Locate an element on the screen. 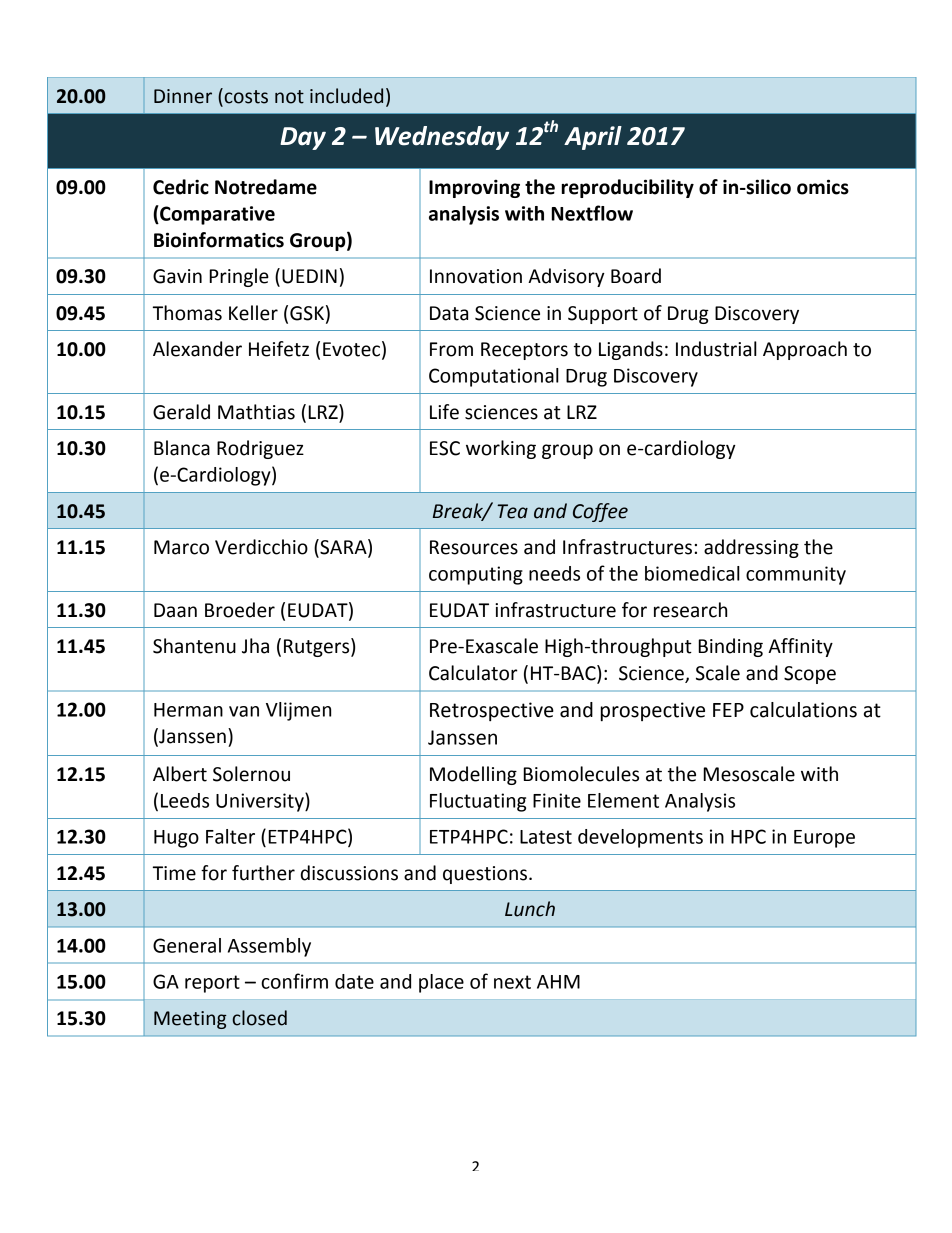 The image size is (952, 1233). omics is located at coordinates (823, 187).
